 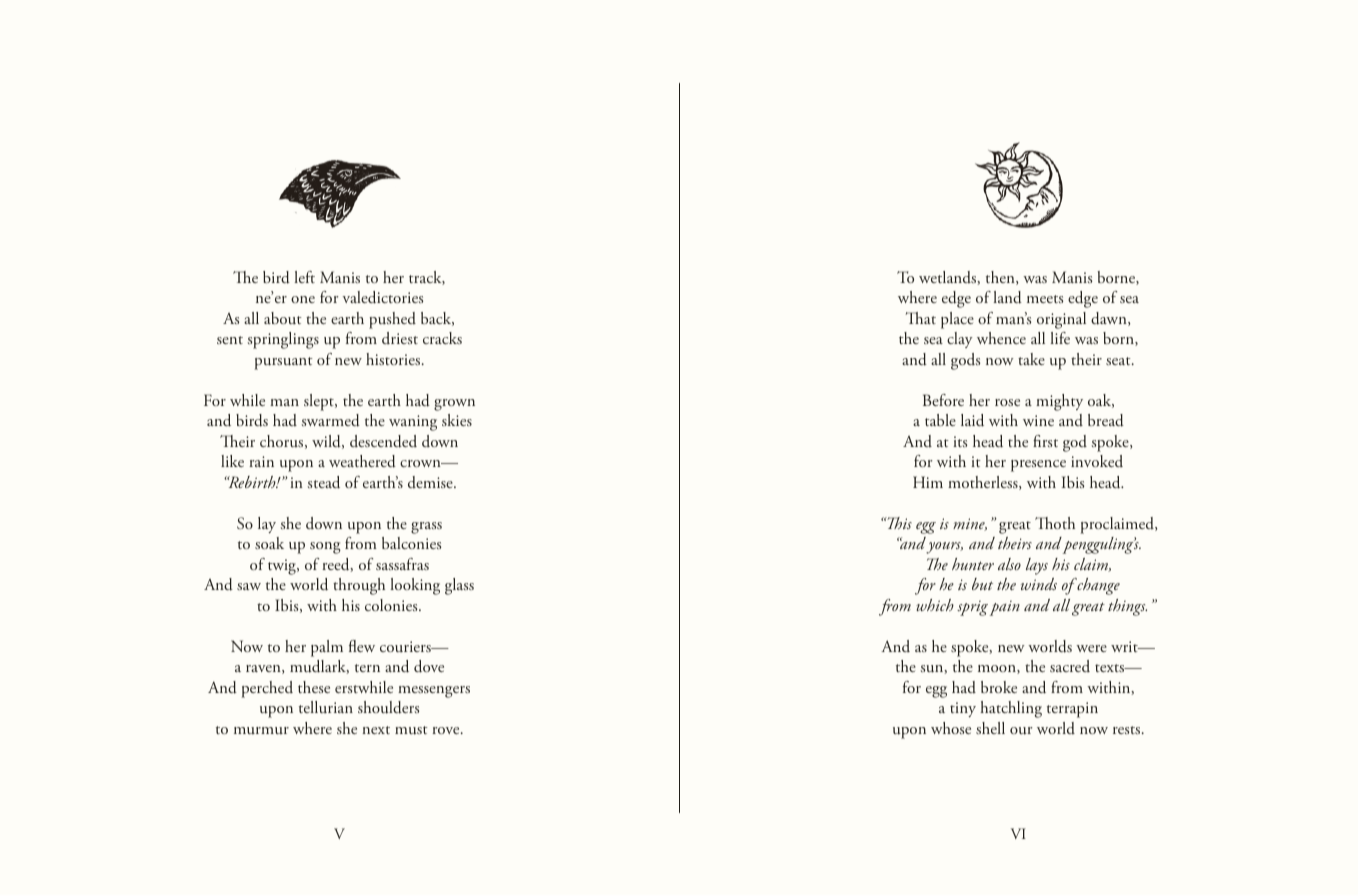 What do you see at coordinates (431, 482) in the screenshot?
I see `demise` at bounding box center [431, 482].
